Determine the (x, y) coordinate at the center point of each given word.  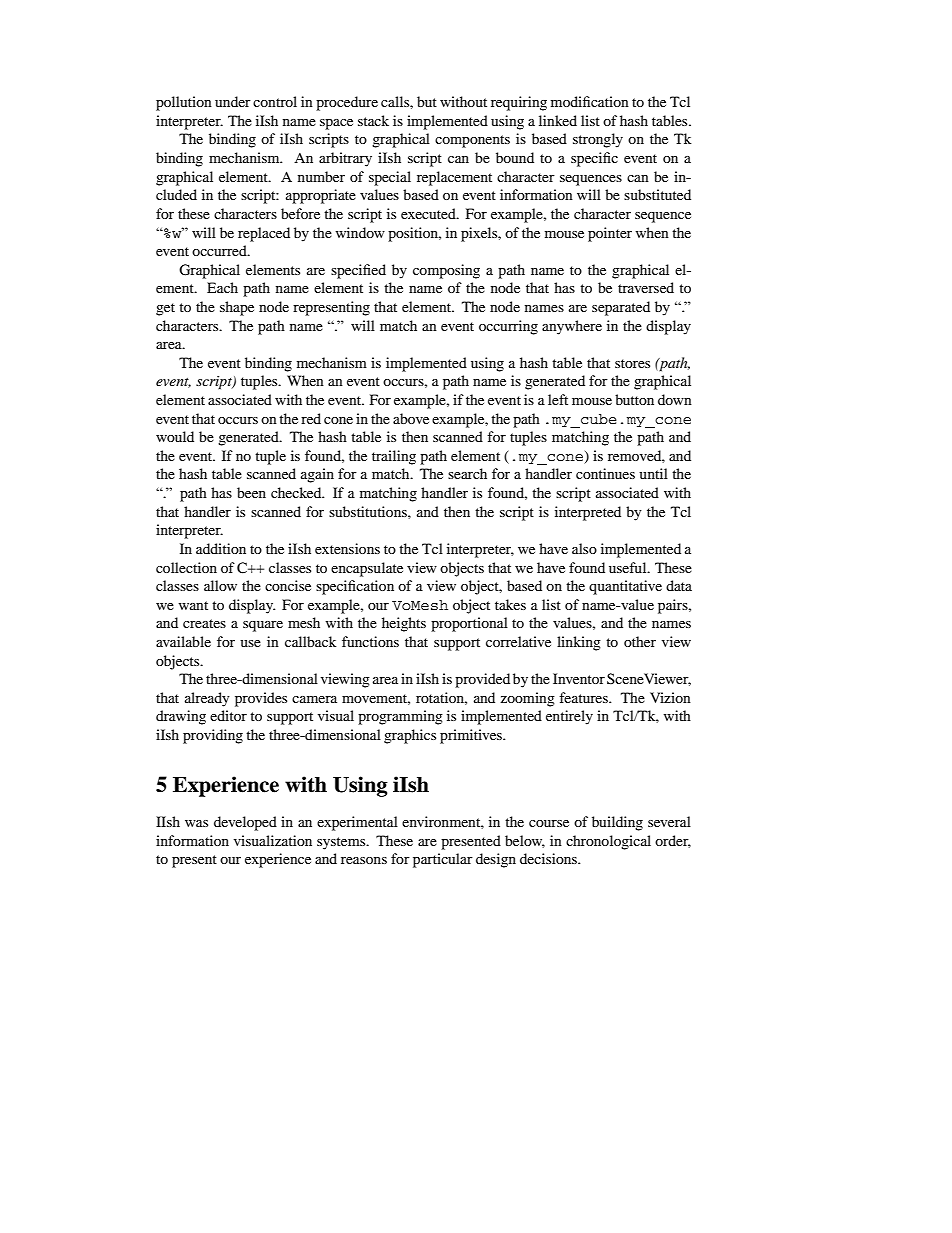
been (251, 492)
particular (443, 860)
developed (245, 823)
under (233, 101)
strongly (598, 140)
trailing (394, 457)
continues (605, 473)
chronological (608, 842)
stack (373, 120)
